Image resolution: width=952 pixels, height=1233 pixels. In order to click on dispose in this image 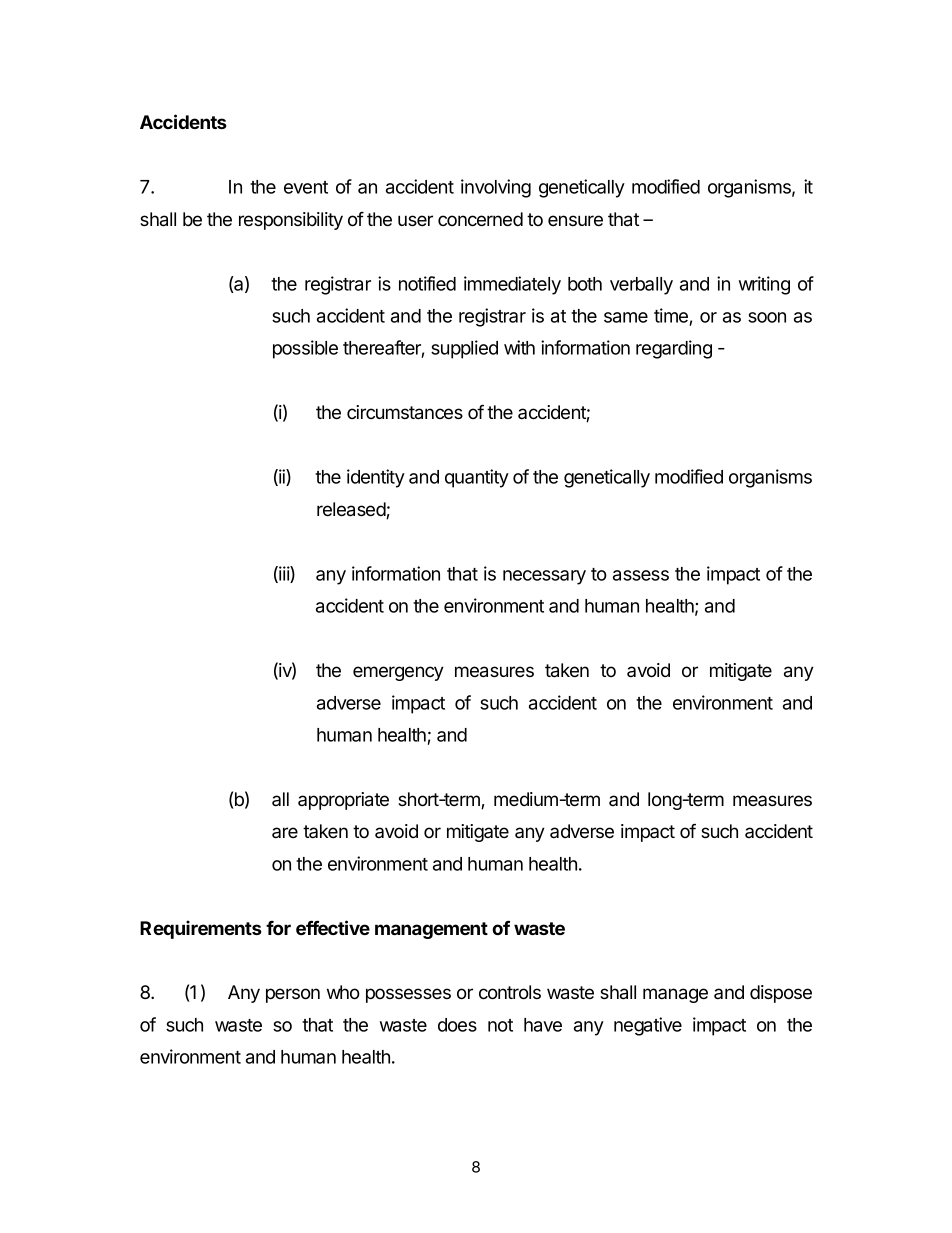, I will do `click(781, 994)`.
